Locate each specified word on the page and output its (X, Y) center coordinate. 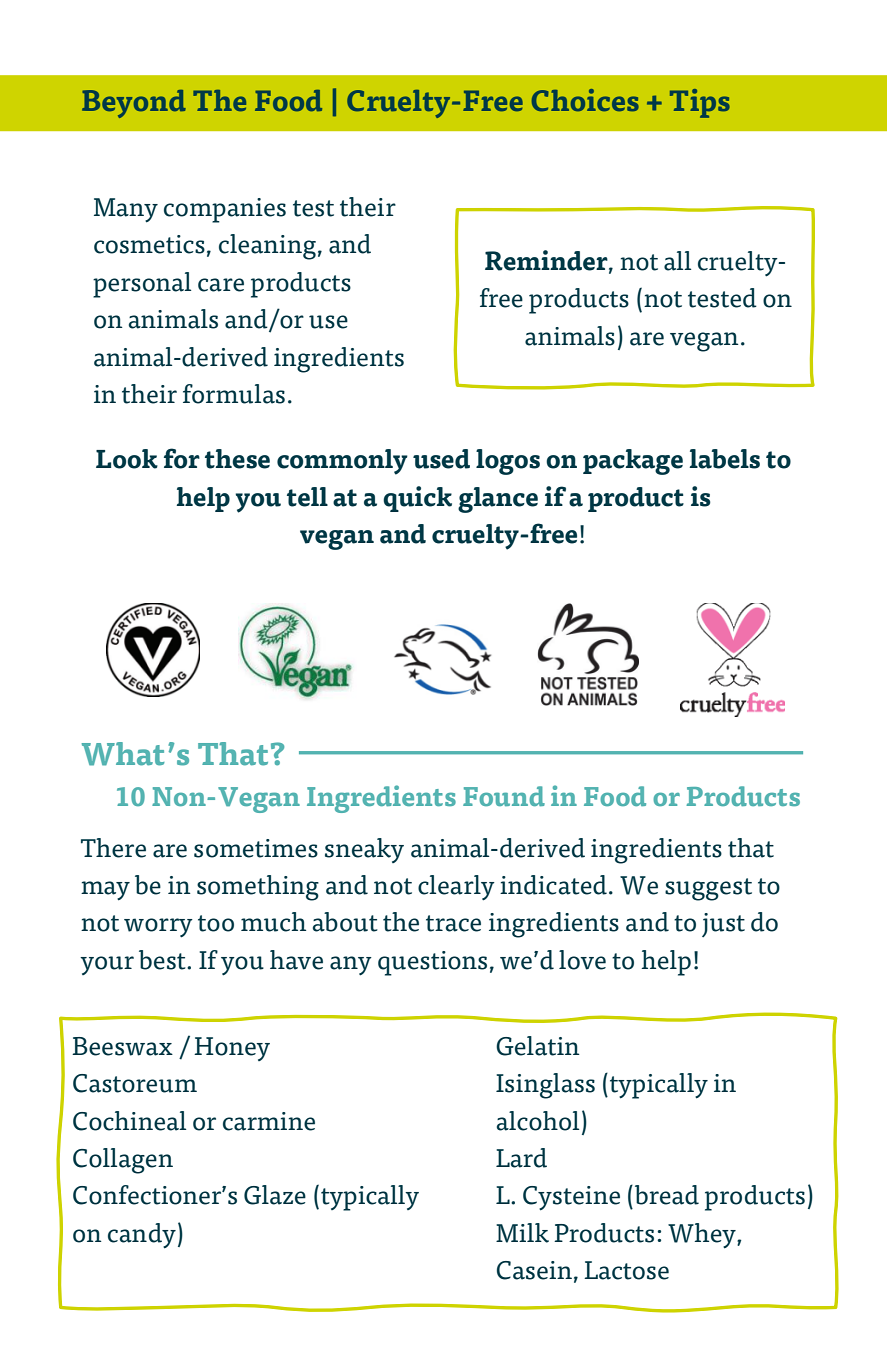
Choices (585, 100)
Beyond (134, 104)
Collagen (123, 1161)
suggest (708, 889)
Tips (700, 103)
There (113, 848)
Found (504, 796)
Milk (522, 1233)
